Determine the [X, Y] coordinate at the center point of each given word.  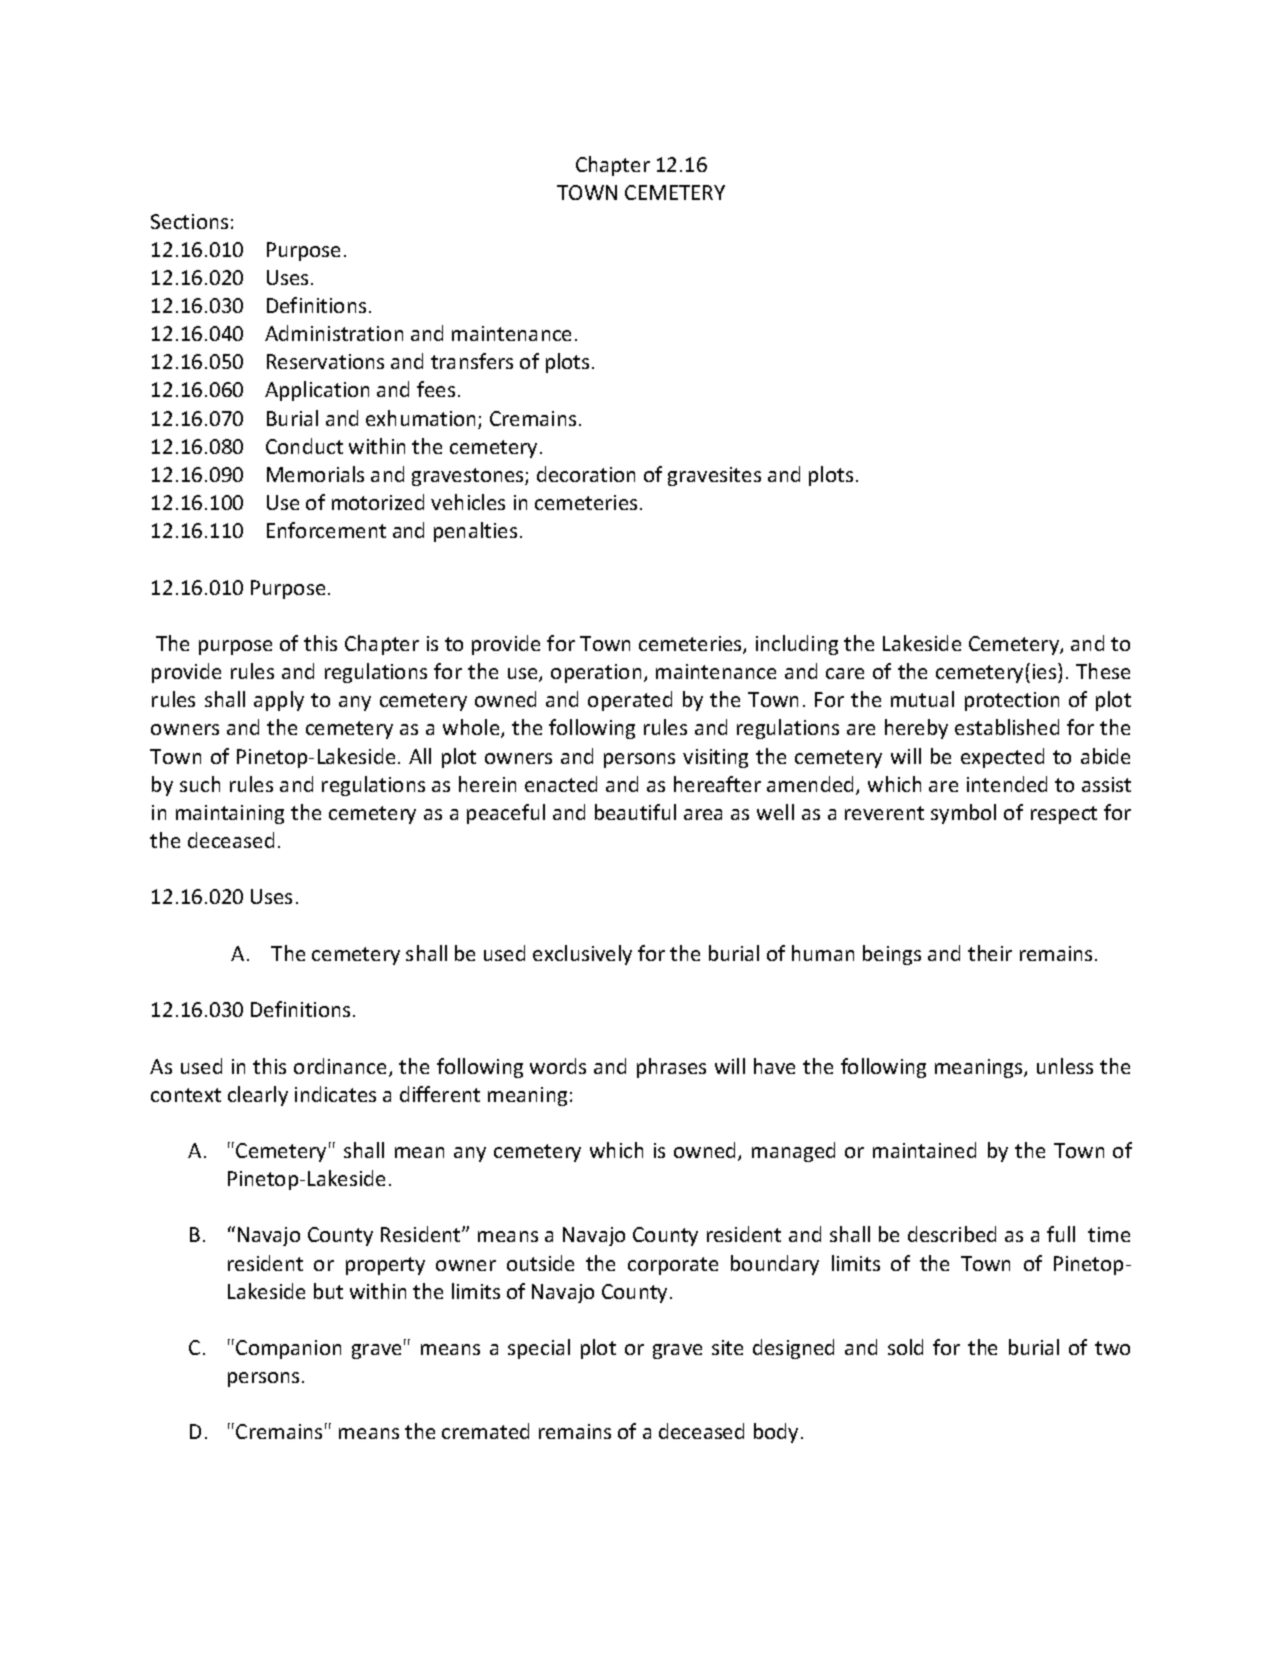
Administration [334, 333]
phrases [671, 1068]
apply [279, 701]
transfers [472, 361]
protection [1012, 701]
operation [596, 673]
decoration [586, 474]
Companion [288, 1349]
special [539, 1349]
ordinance [340, 1066]
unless [1065, 1066]
